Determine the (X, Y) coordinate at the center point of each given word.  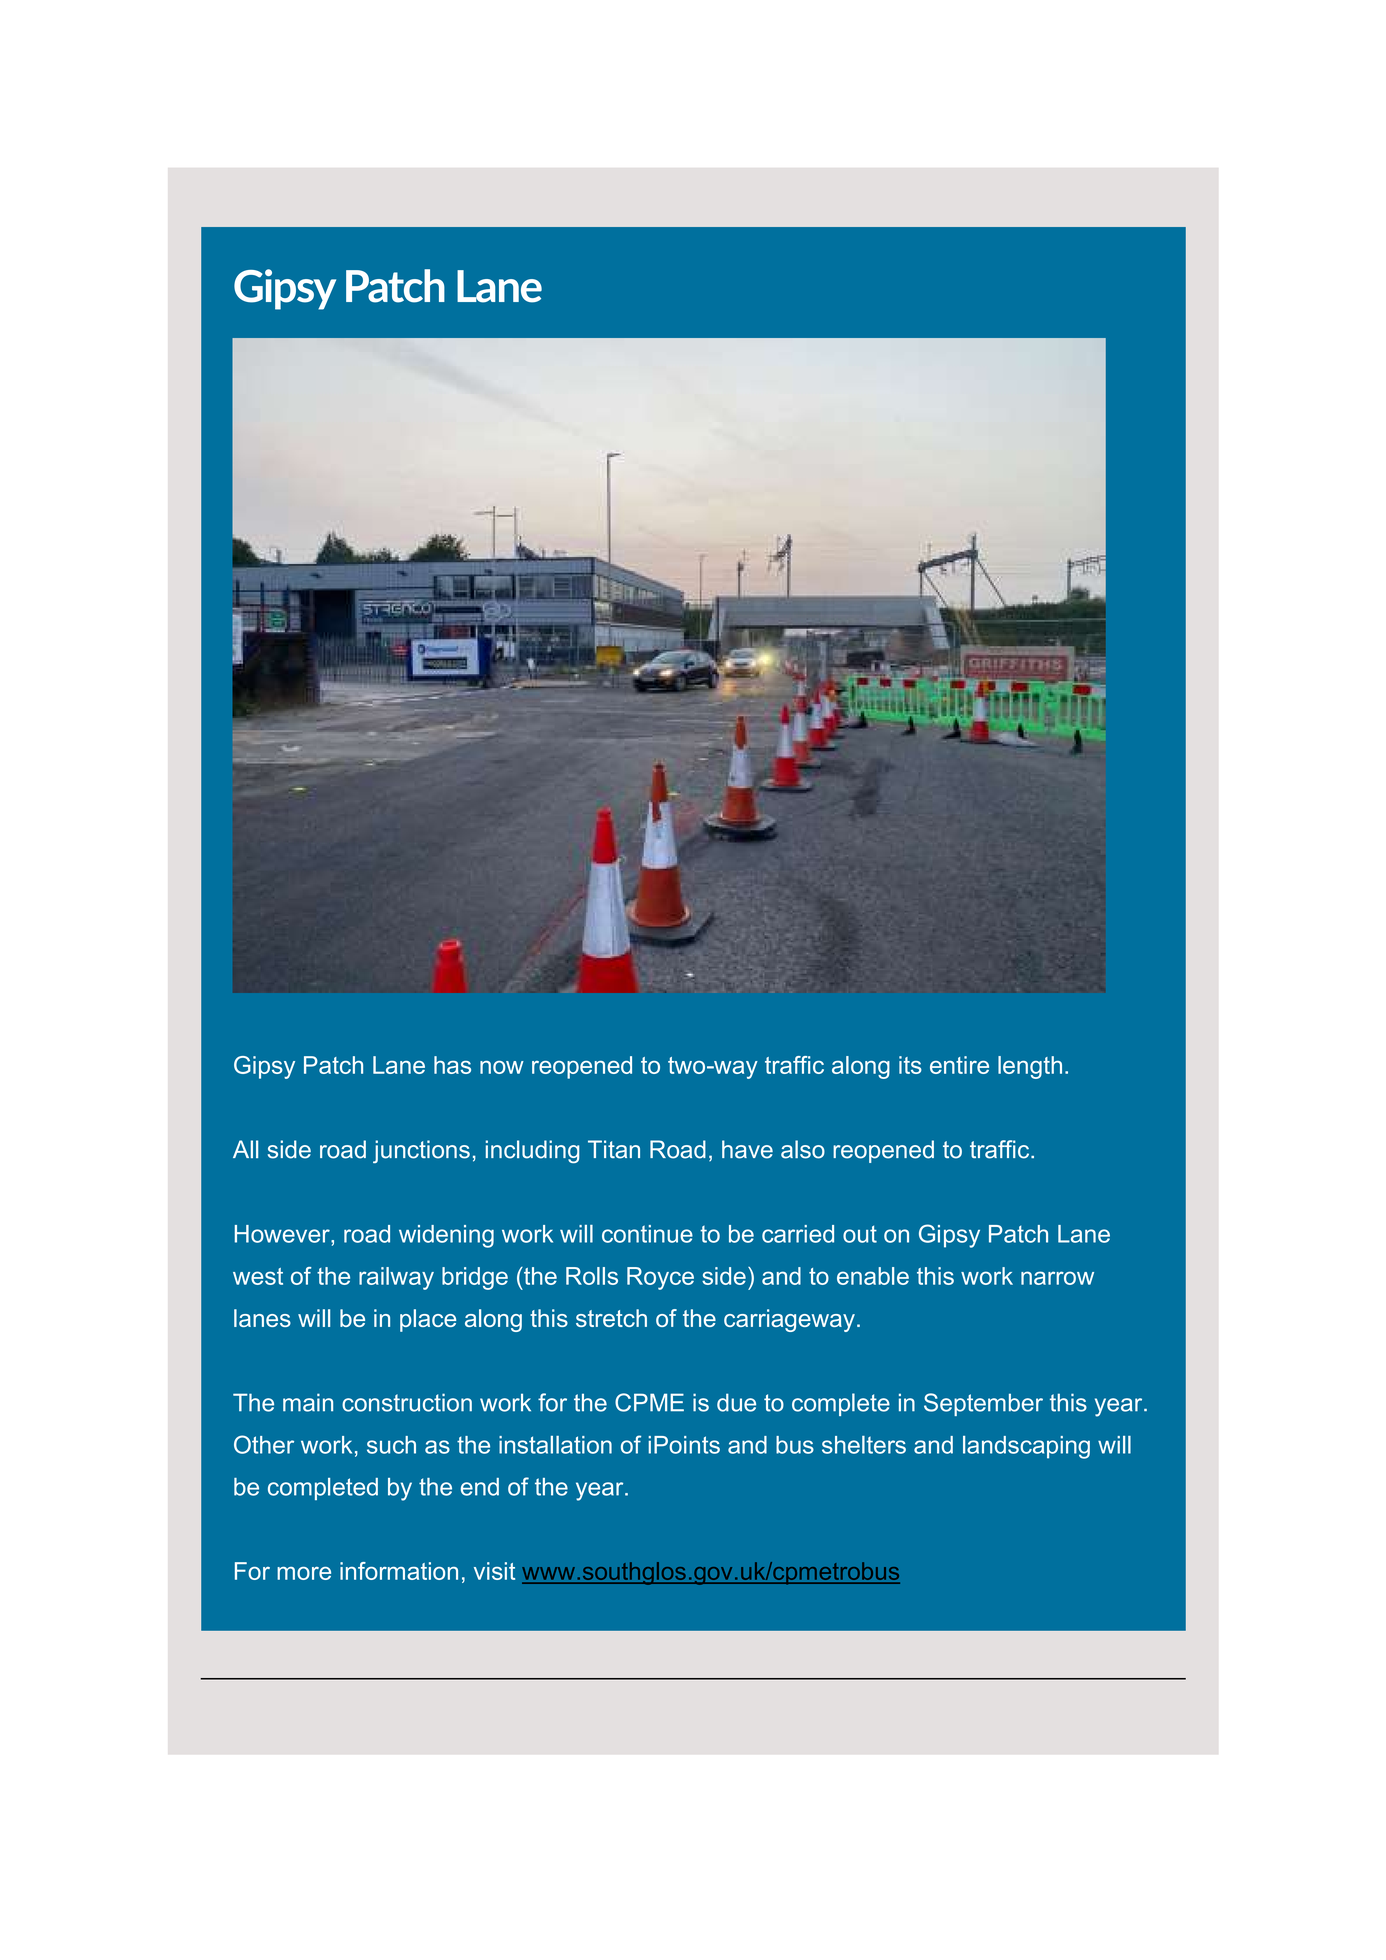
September (983, 1404)
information (399, 1571)
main (308, 1402)
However (283, 1234)
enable (873, 1276)
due (736, 1402)
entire (959, 1065)
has (452, 1065)
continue (647, 1234)
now (502, 1067)
